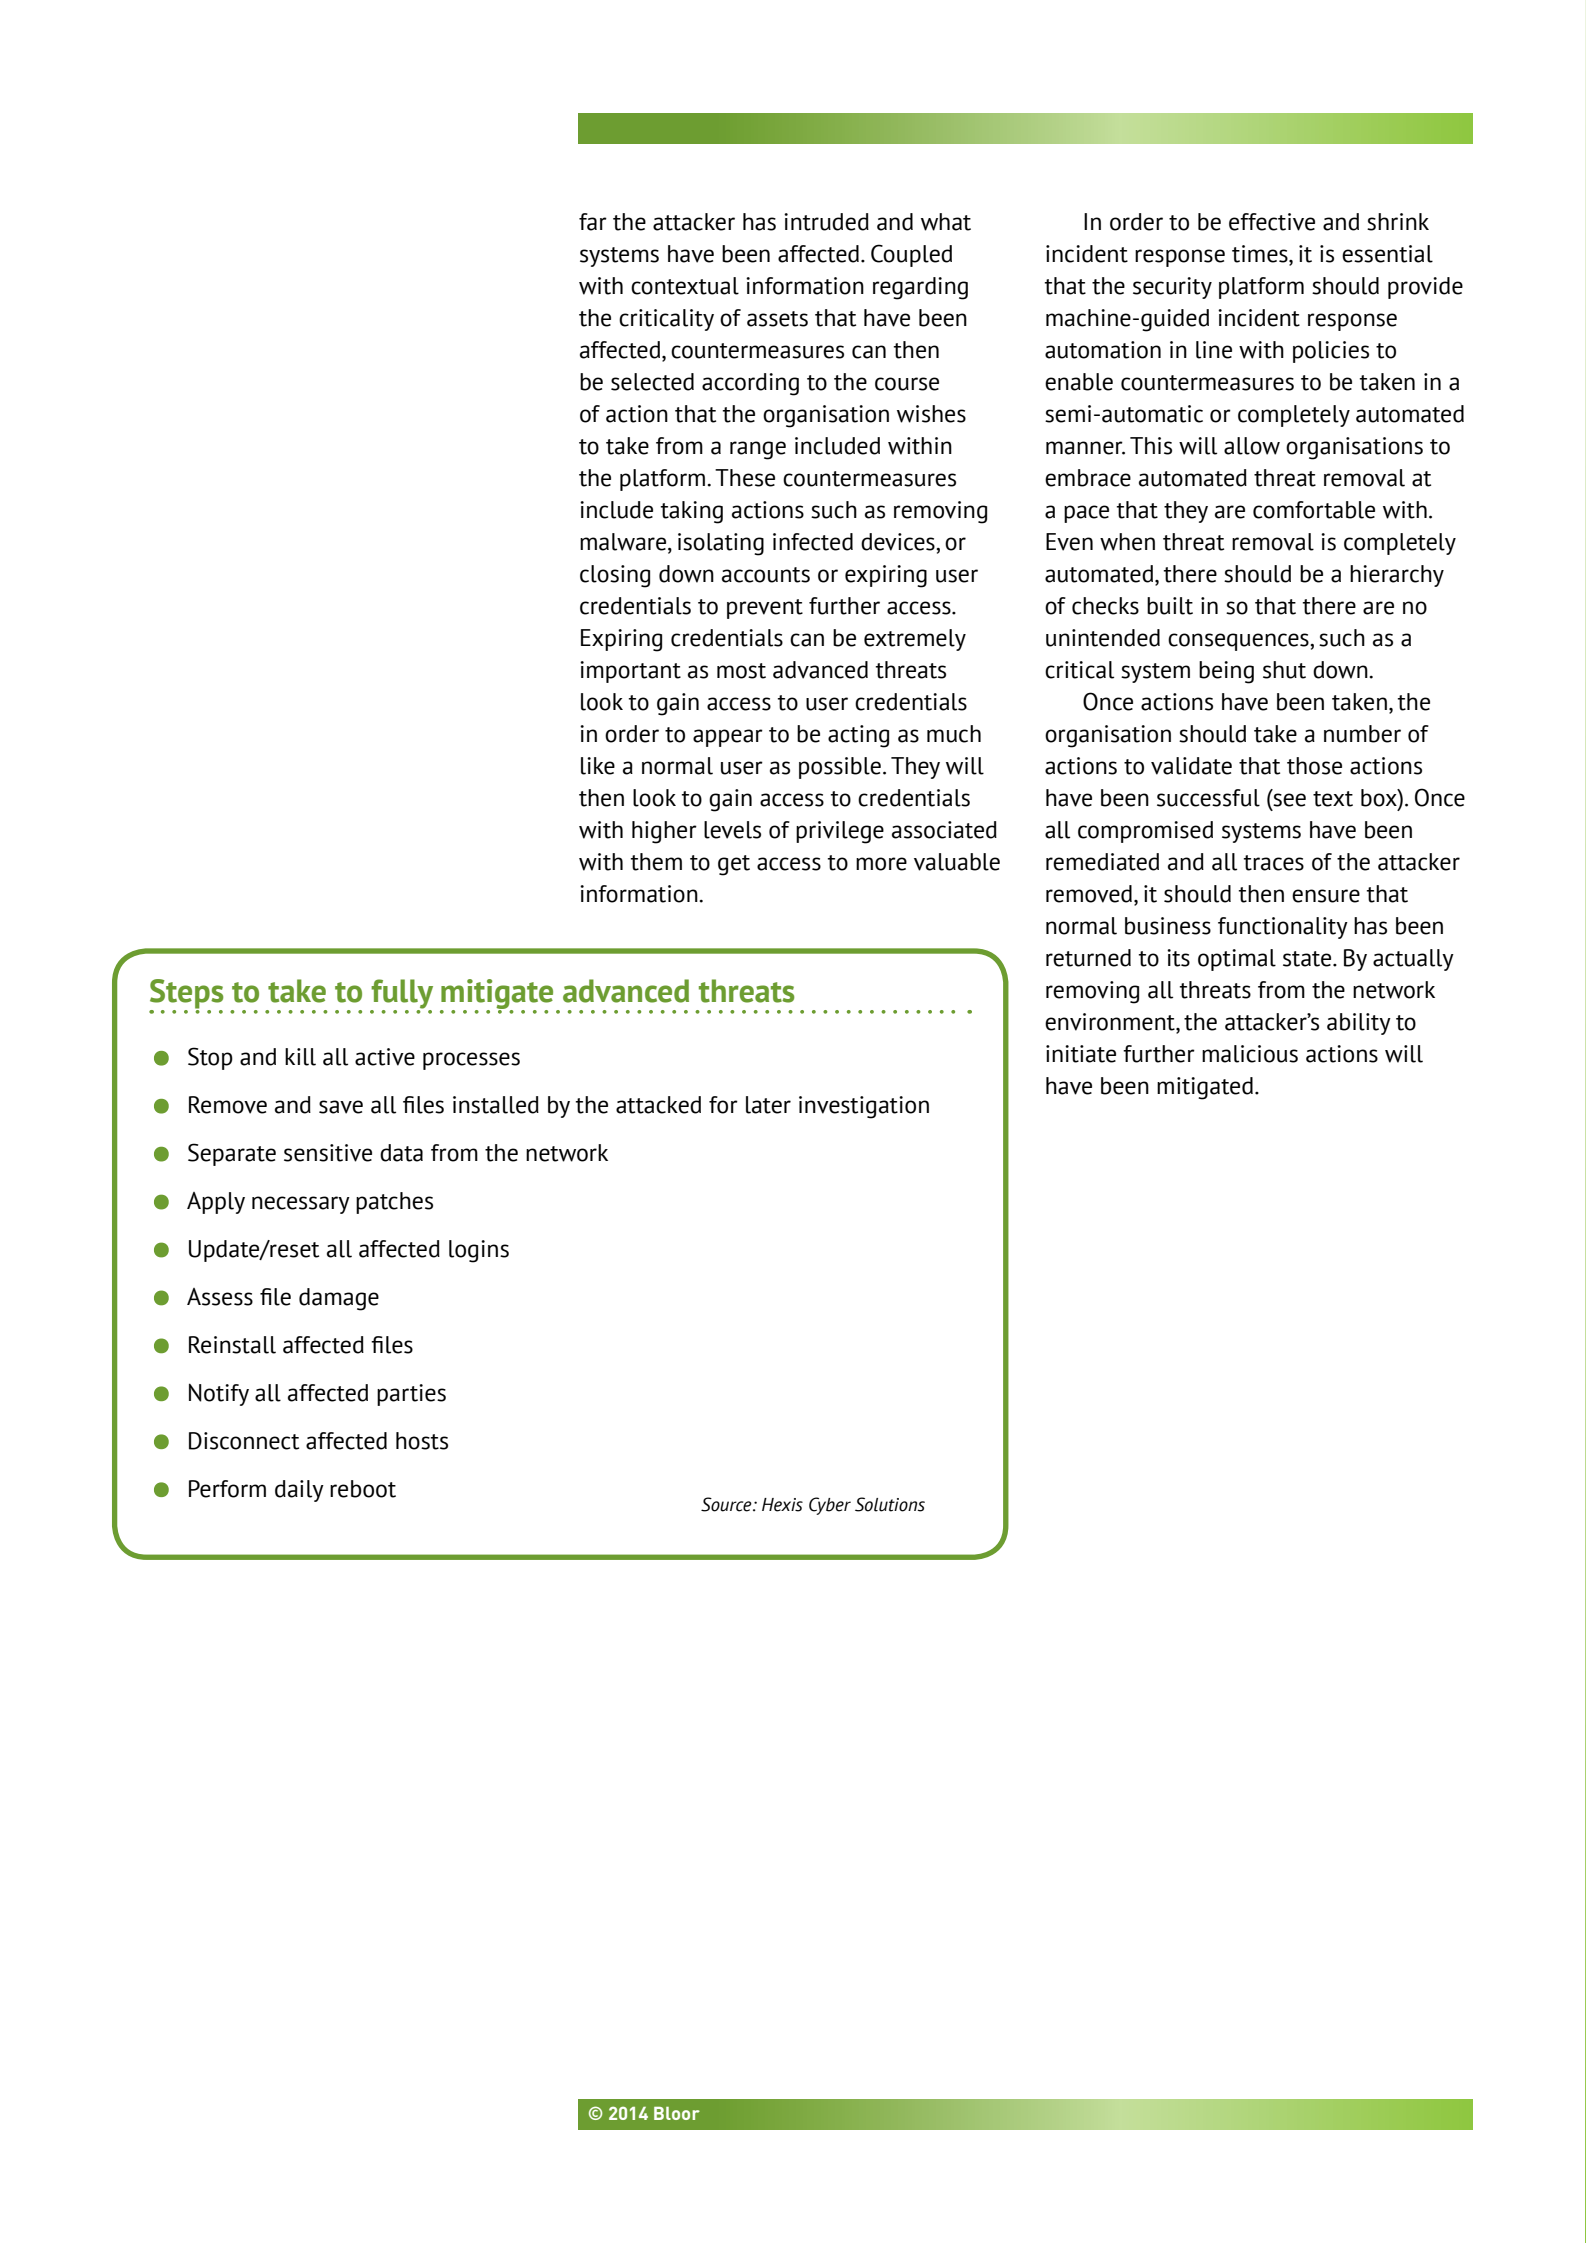 The image size is (1586, 2243). What do you see at coordinates (890, 1504) in the screenshot?
I see `Solutions` at bounding box center [890, 1504].
